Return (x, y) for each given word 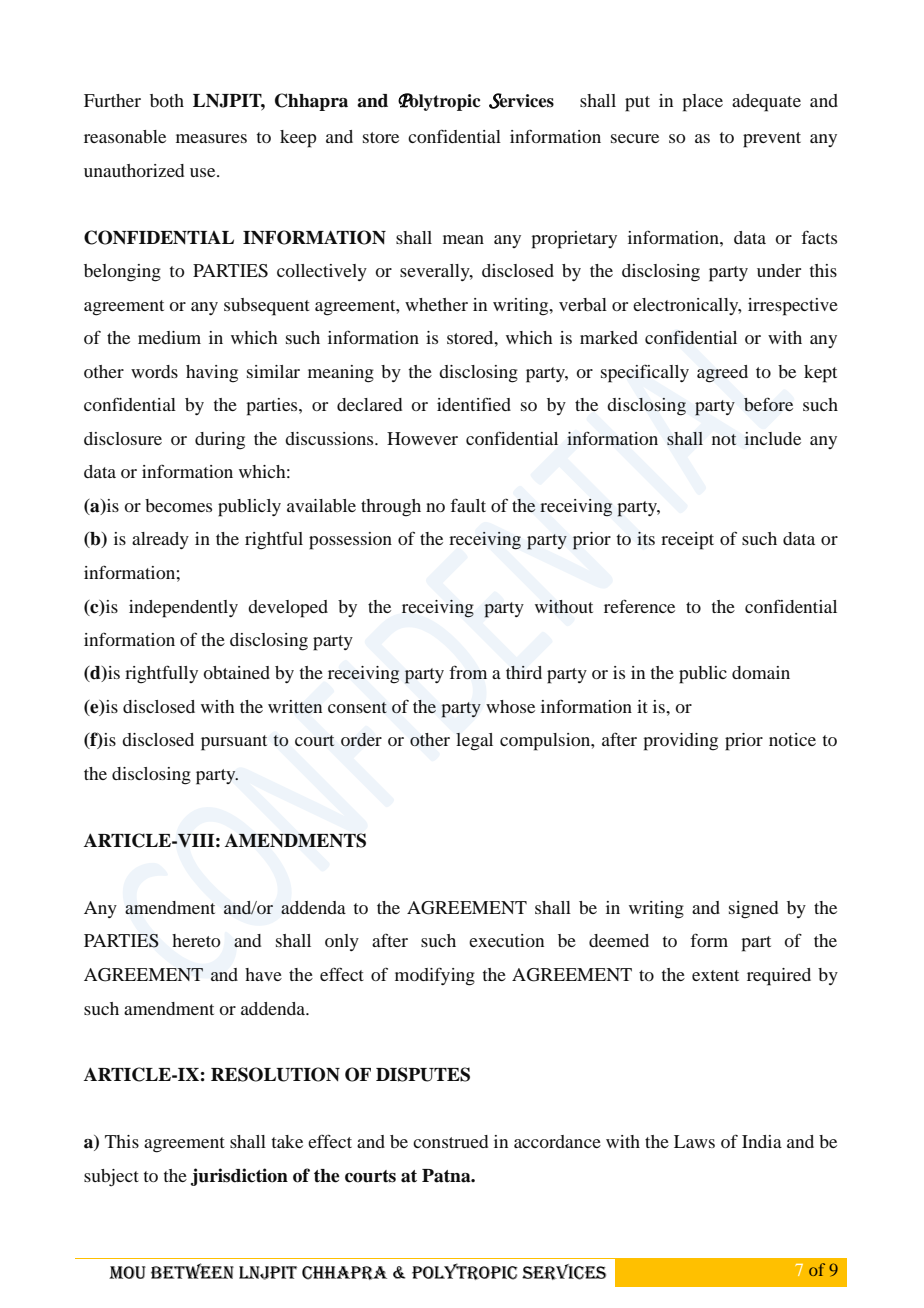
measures (211, 138)
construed (450, 1141)
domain (761, 672)
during (220, 441)
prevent (772, 140)
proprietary (574, 240)
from (468, 672)
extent (715, 975)
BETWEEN (192, 1271)
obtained (236, 672)
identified (474, 404)
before (768, 404)
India (762, 1141)
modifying (435, 976)
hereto (196, 940)
